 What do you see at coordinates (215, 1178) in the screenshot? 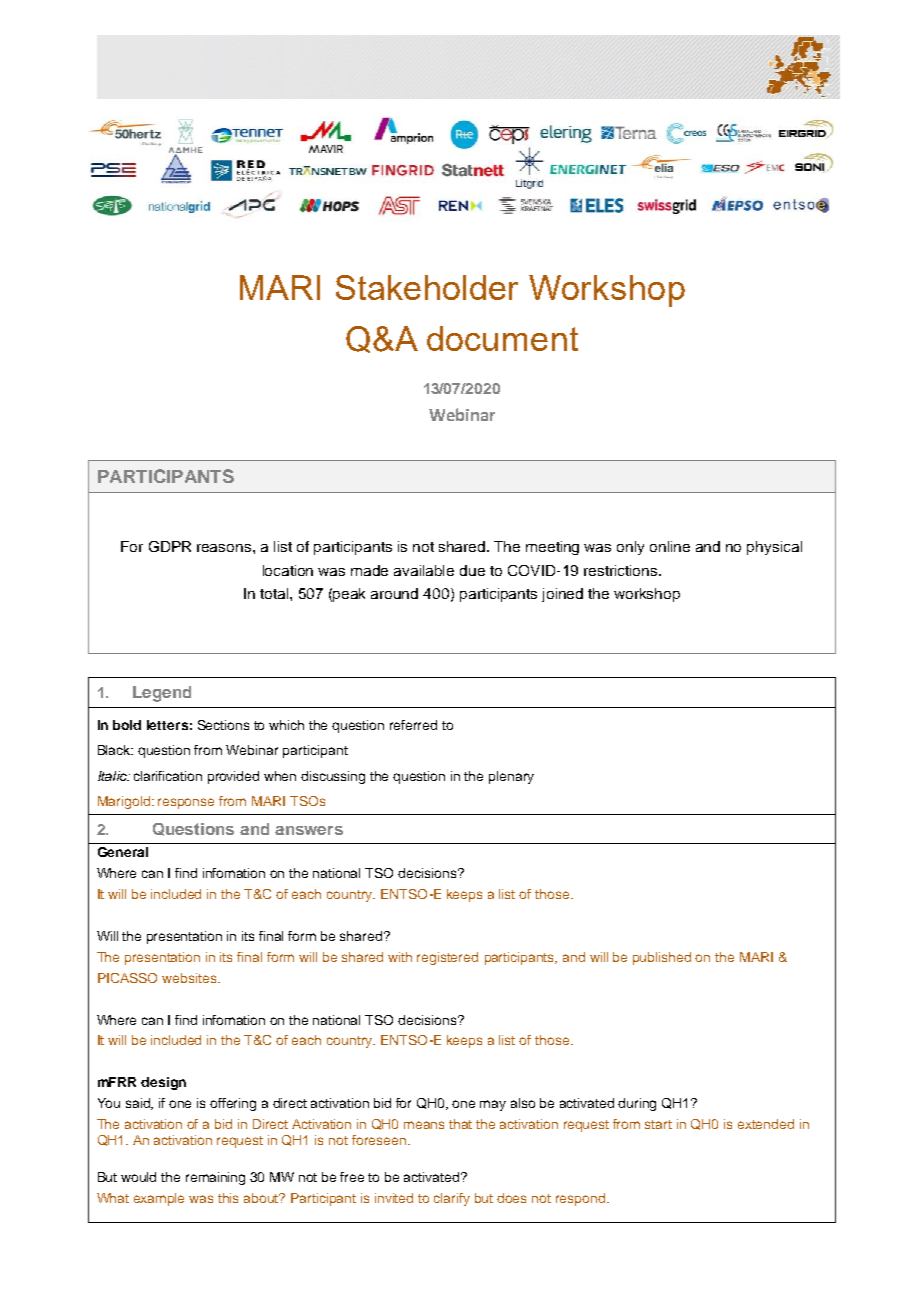
I see `remaining` at bounding box center [215, 1178].
